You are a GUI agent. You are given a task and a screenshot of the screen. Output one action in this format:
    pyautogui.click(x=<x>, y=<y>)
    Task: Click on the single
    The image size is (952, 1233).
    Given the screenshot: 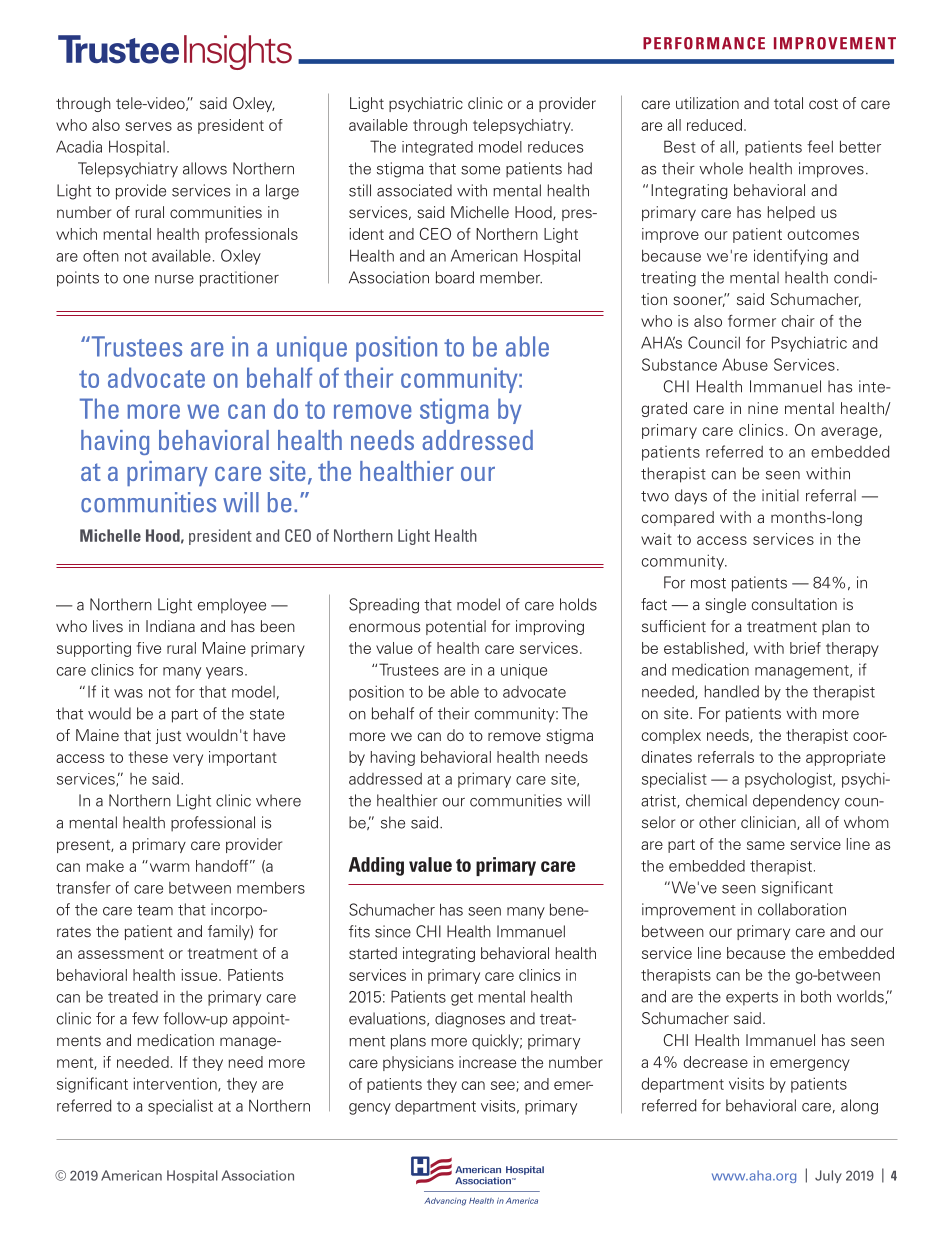 What is the action you would take?
    pyautogui.click(x=725, y=605)
